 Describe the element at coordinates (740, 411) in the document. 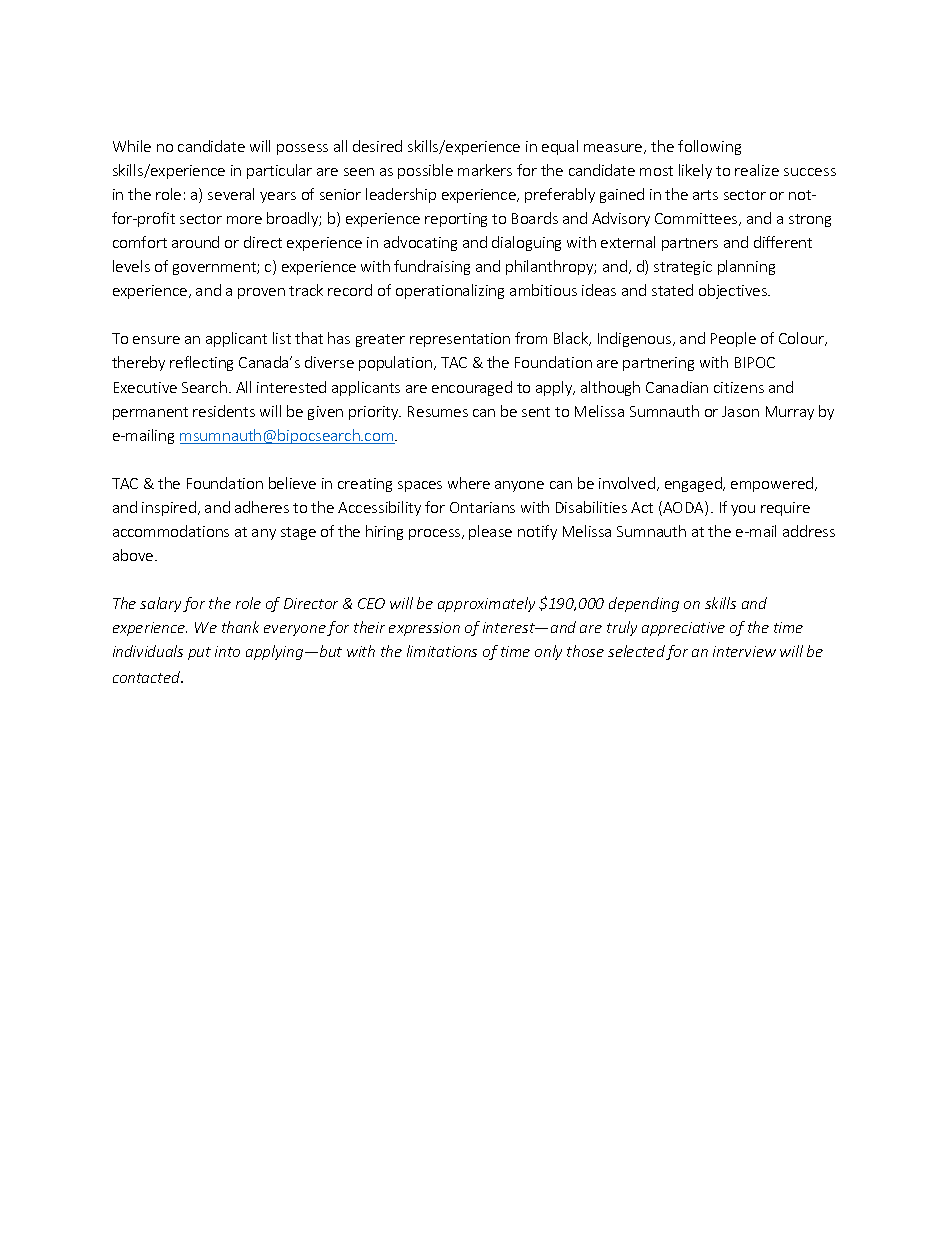

I see `Jason` at that location.
